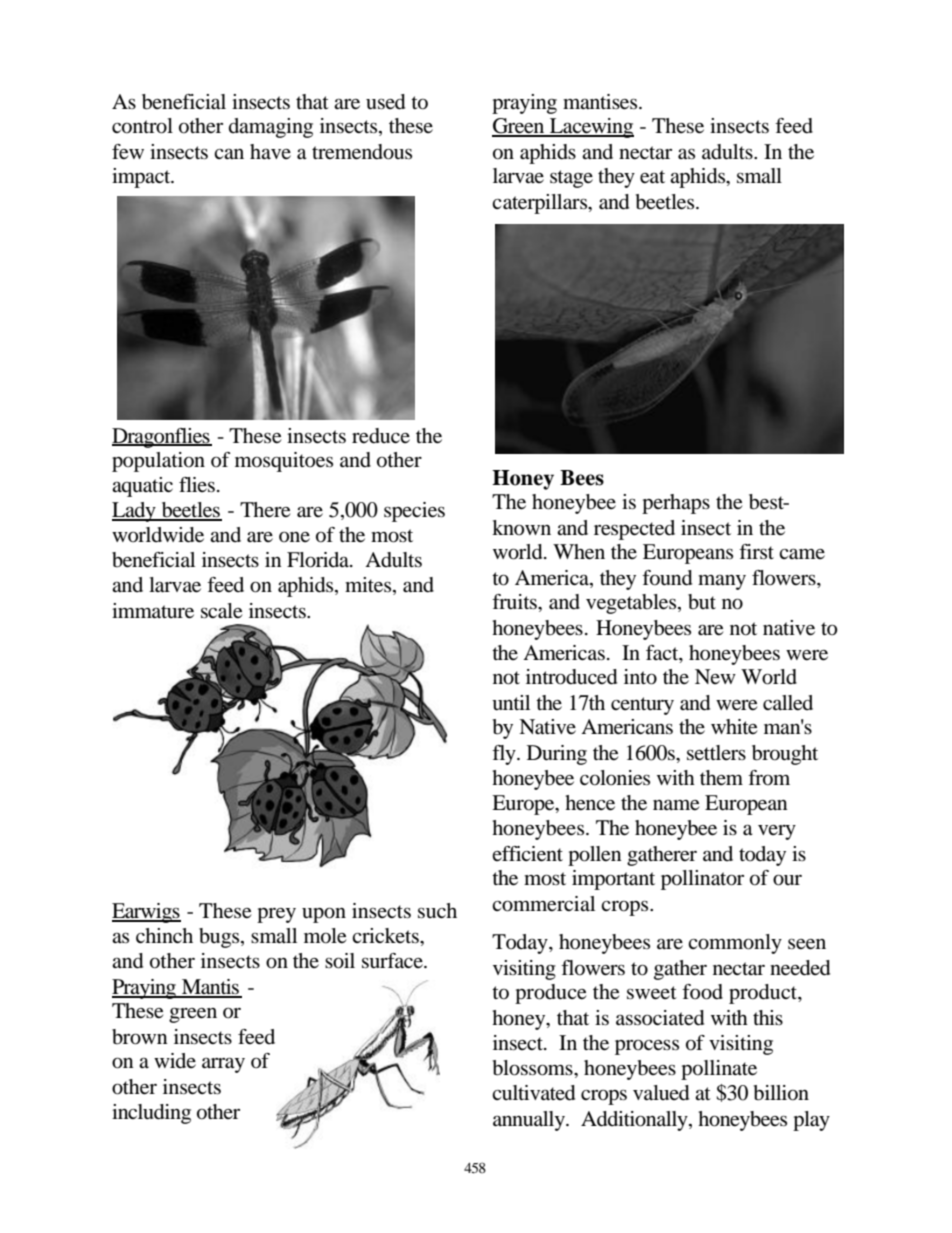  What do you see at coordinates (702, 602) in the image?
I see `but` at bounding box center [702, 602].
